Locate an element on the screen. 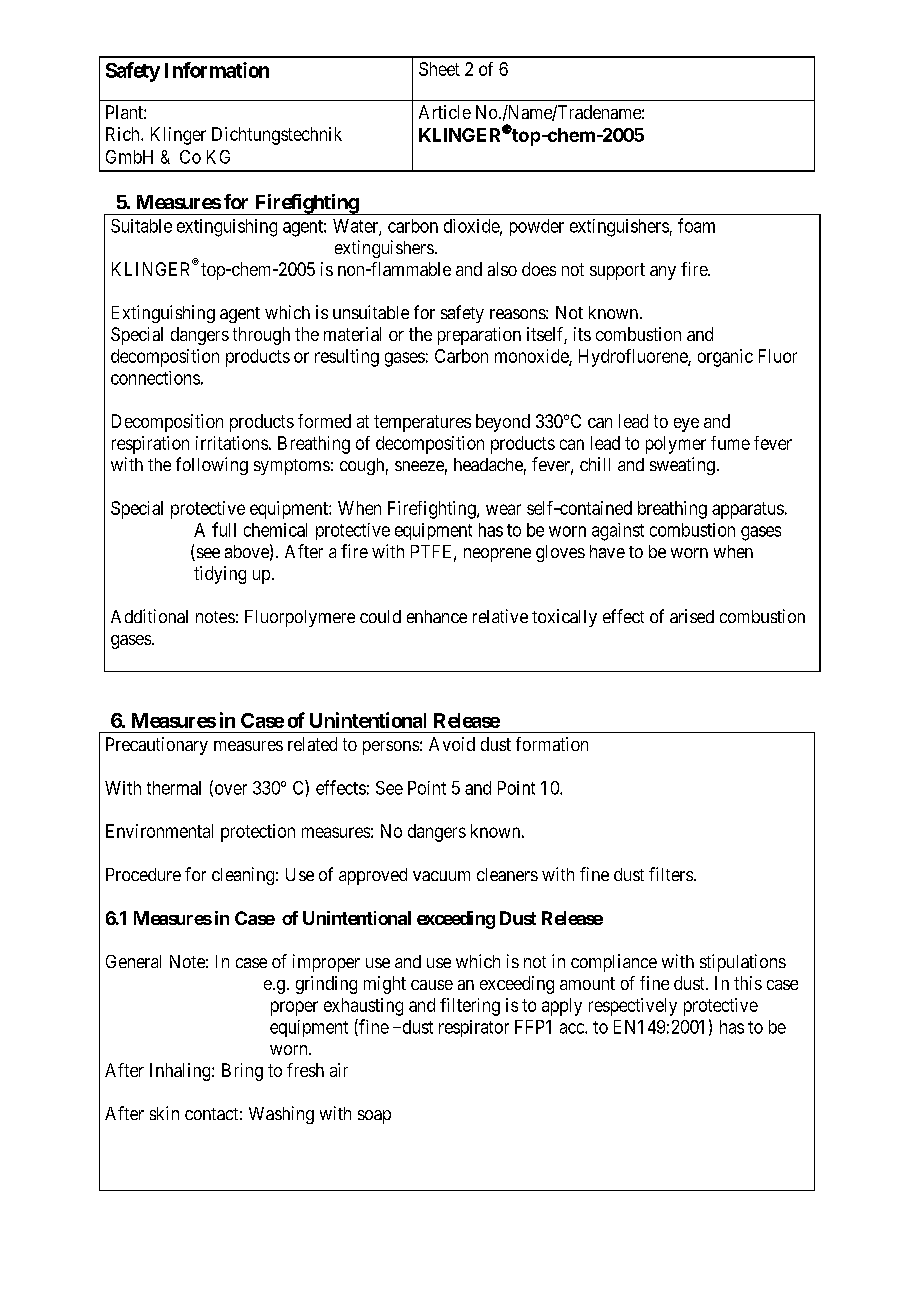 This screenshot has height=1308, width=924. irritations is located at coordinates (232, 443).
